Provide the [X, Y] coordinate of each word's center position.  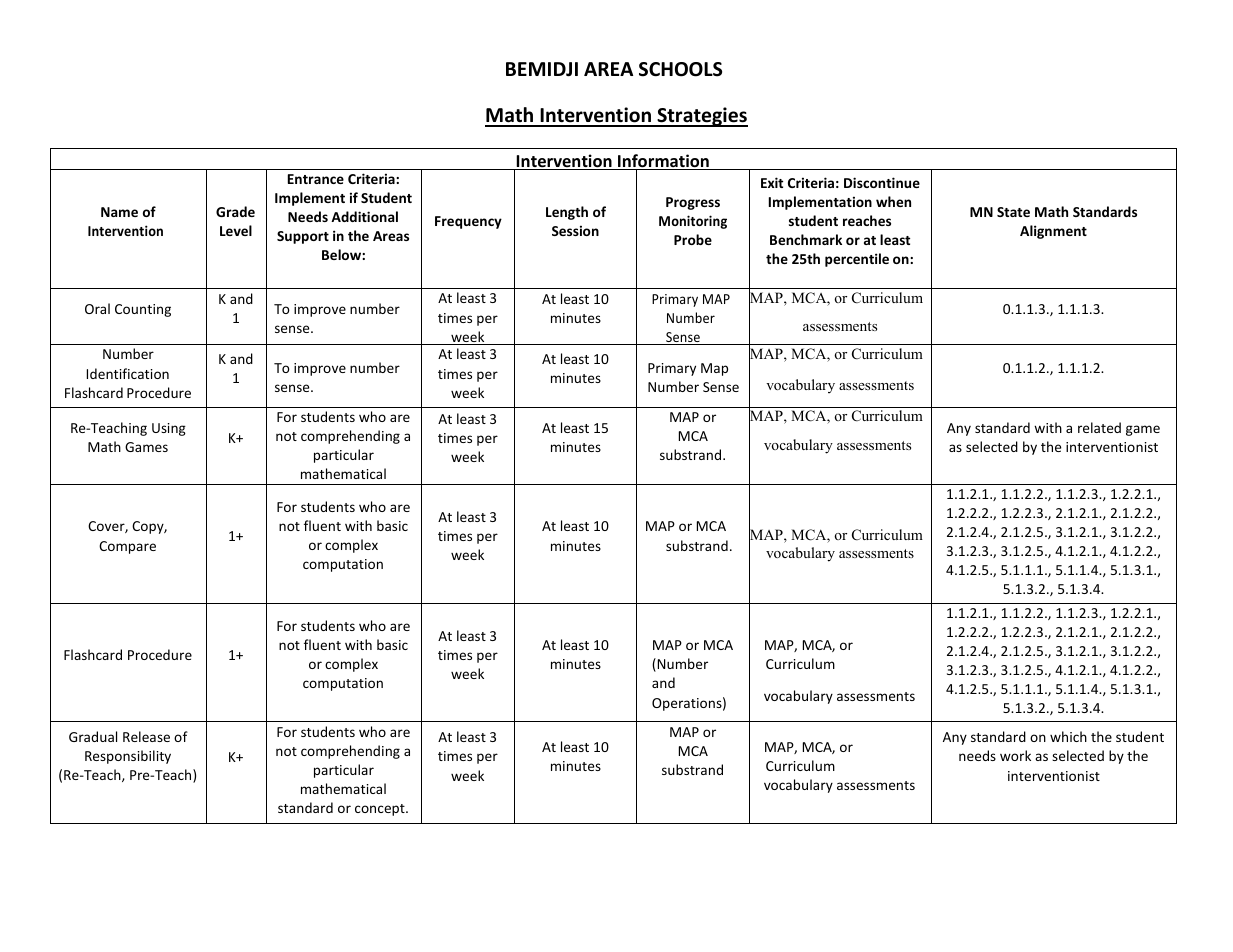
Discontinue [882, 182]
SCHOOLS [680, 69]
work [1015, 755]
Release [146, 736]
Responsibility [128, 757]
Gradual [93, 736]
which [1068, 736]
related [1099, 427]
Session [575, 230]
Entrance [316, 179]
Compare [127, 547]
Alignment [1053, 232]
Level [236, 230]
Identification [128, 373]
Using [169, 429]
